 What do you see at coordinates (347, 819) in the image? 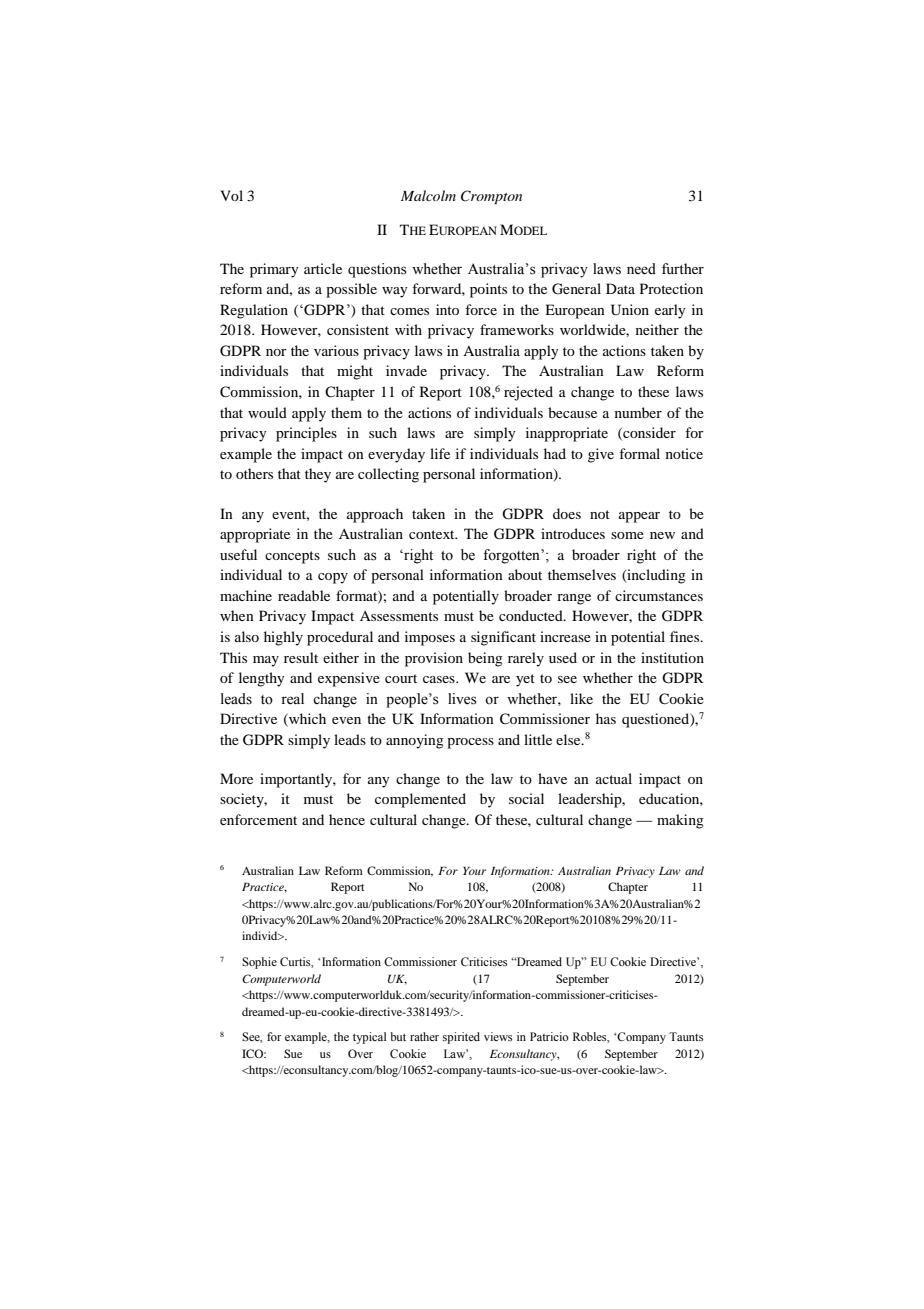
I see `hence` at bounding box center [347, 819].
